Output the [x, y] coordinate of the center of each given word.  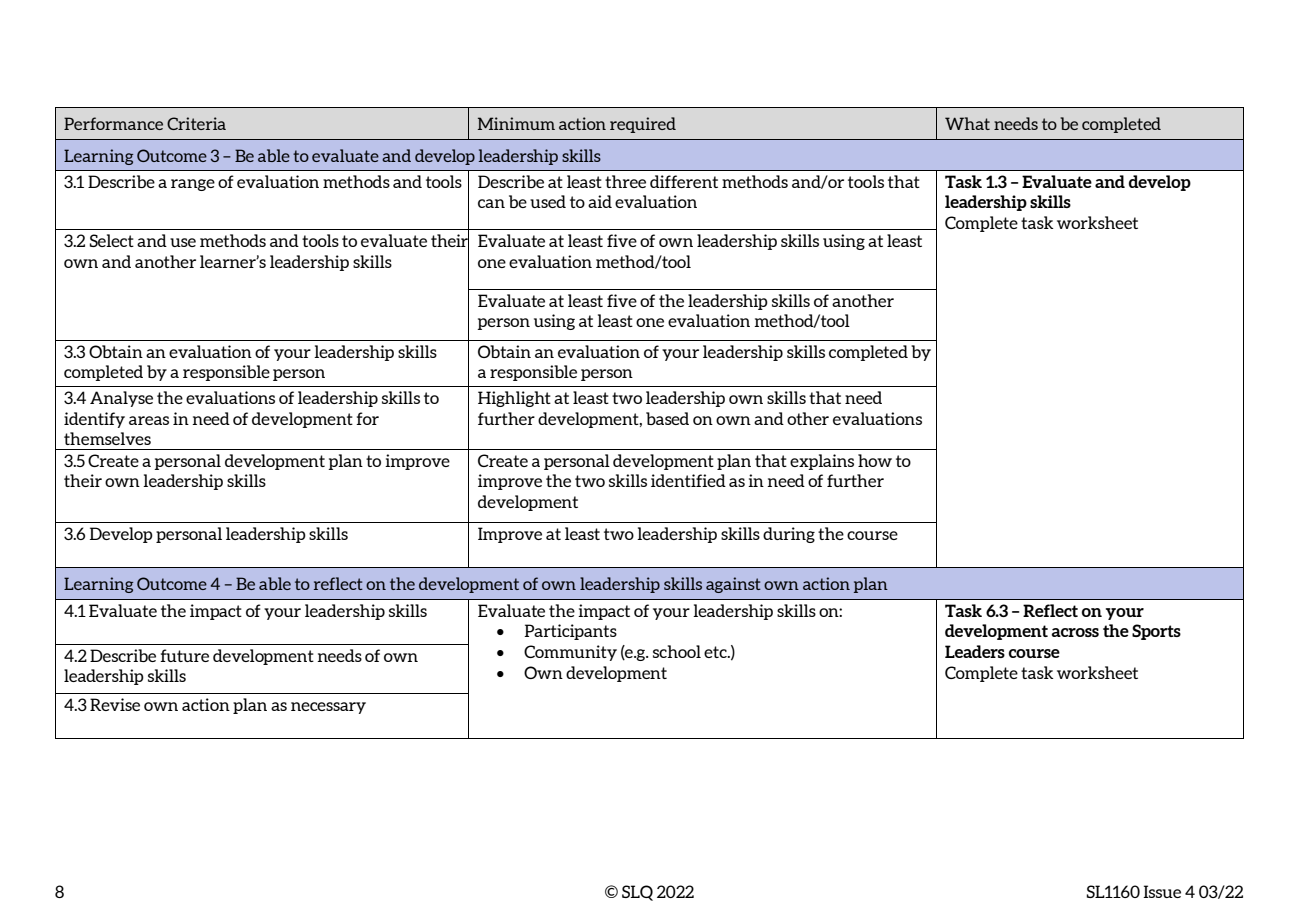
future [184, 655]
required [643, 125]
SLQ [637, 893]
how [875, 460]
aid [600, 201]
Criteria [196, 123]
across [1075, 632]
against [733, 585]
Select [111, 240]
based [667, 418]
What [967, 123]
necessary [328, 708]
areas [149, 420]
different [684, 181]
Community [570, 653]
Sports [1156, 632]
